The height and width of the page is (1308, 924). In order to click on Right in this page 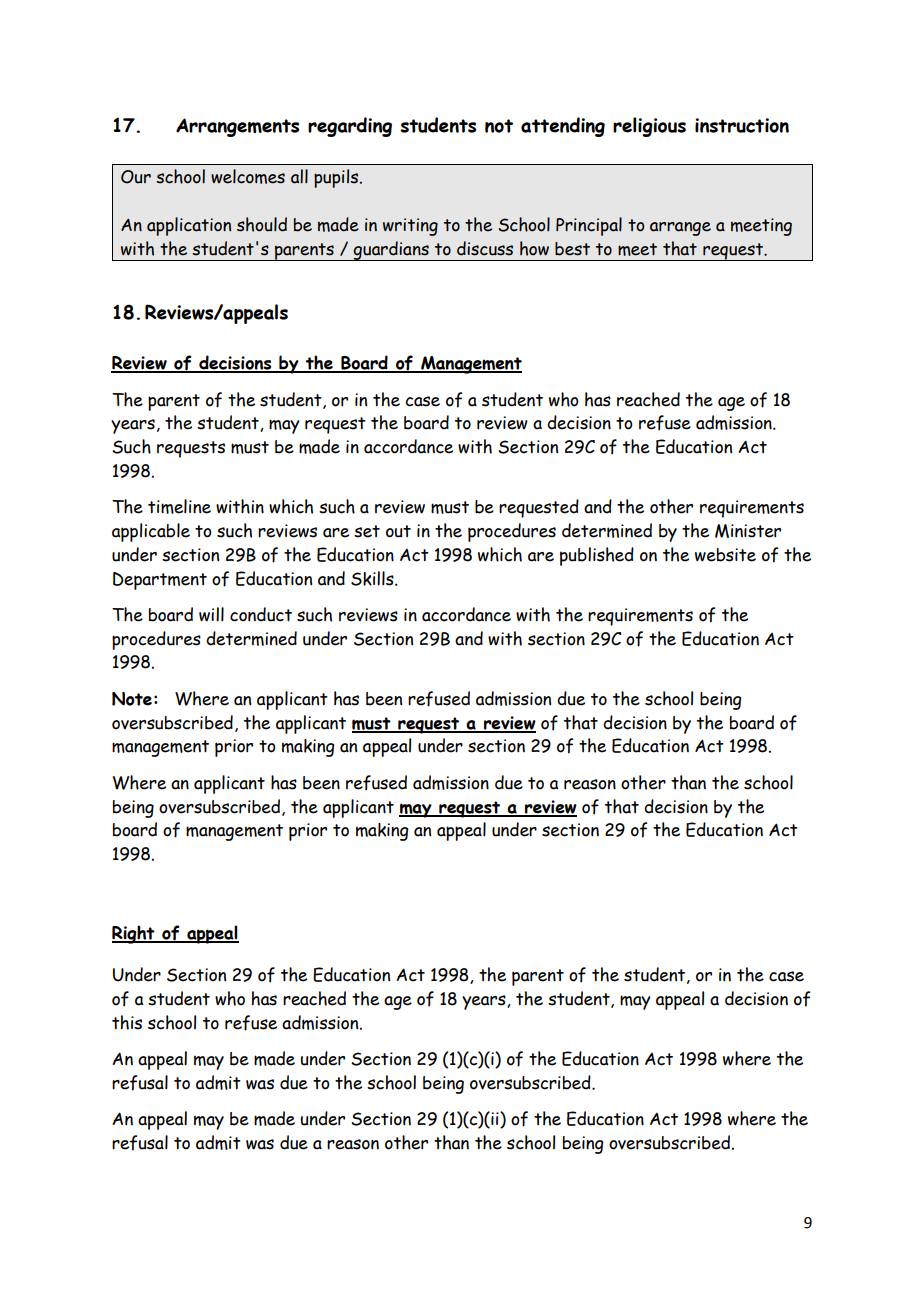, I will do `click(134, 934)`.
